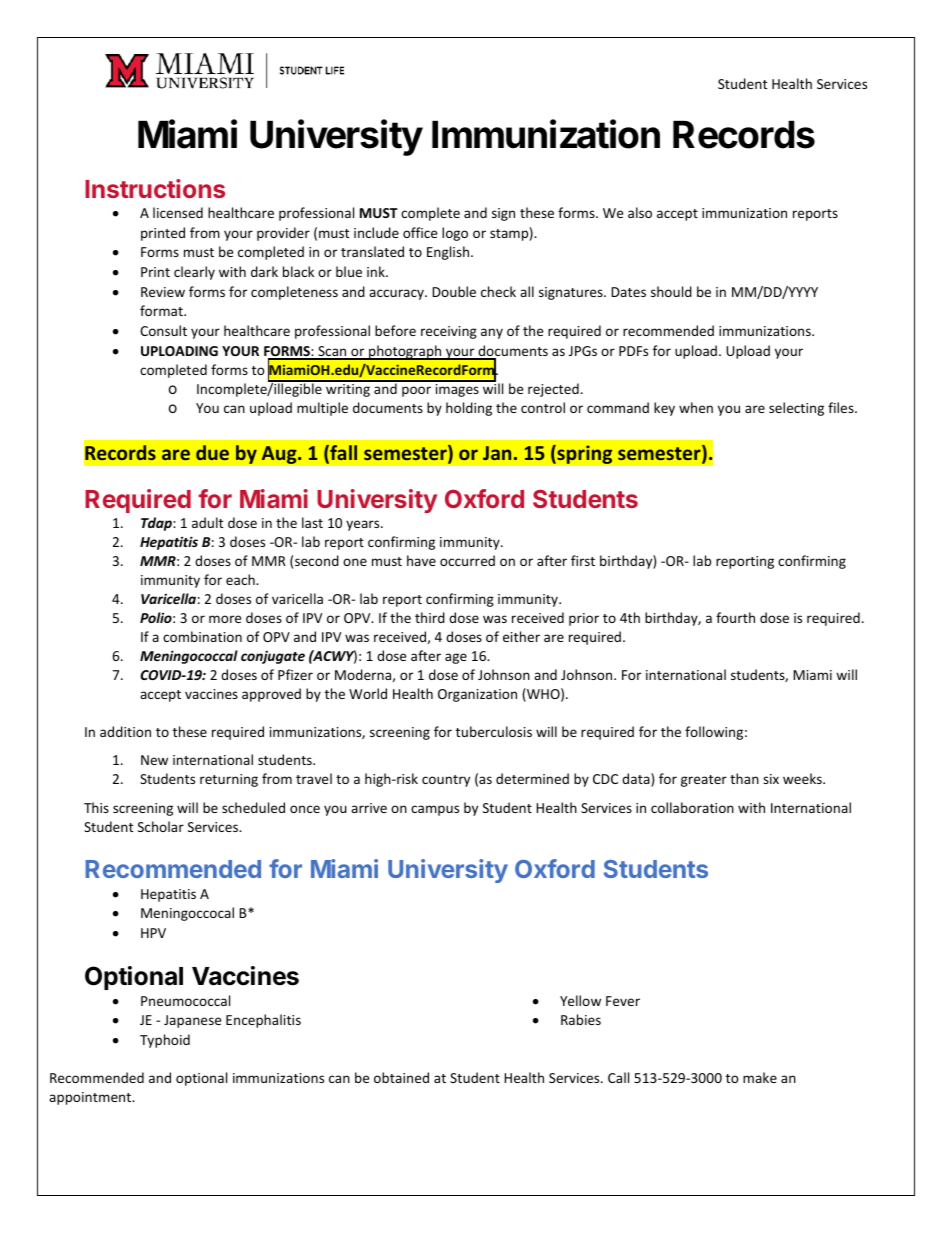 The height and width of the screenshot is (1233, 952). What do you see at coordinates (583, 560) in the screenshot?
I see `first` at bounding box center [583, 560].
